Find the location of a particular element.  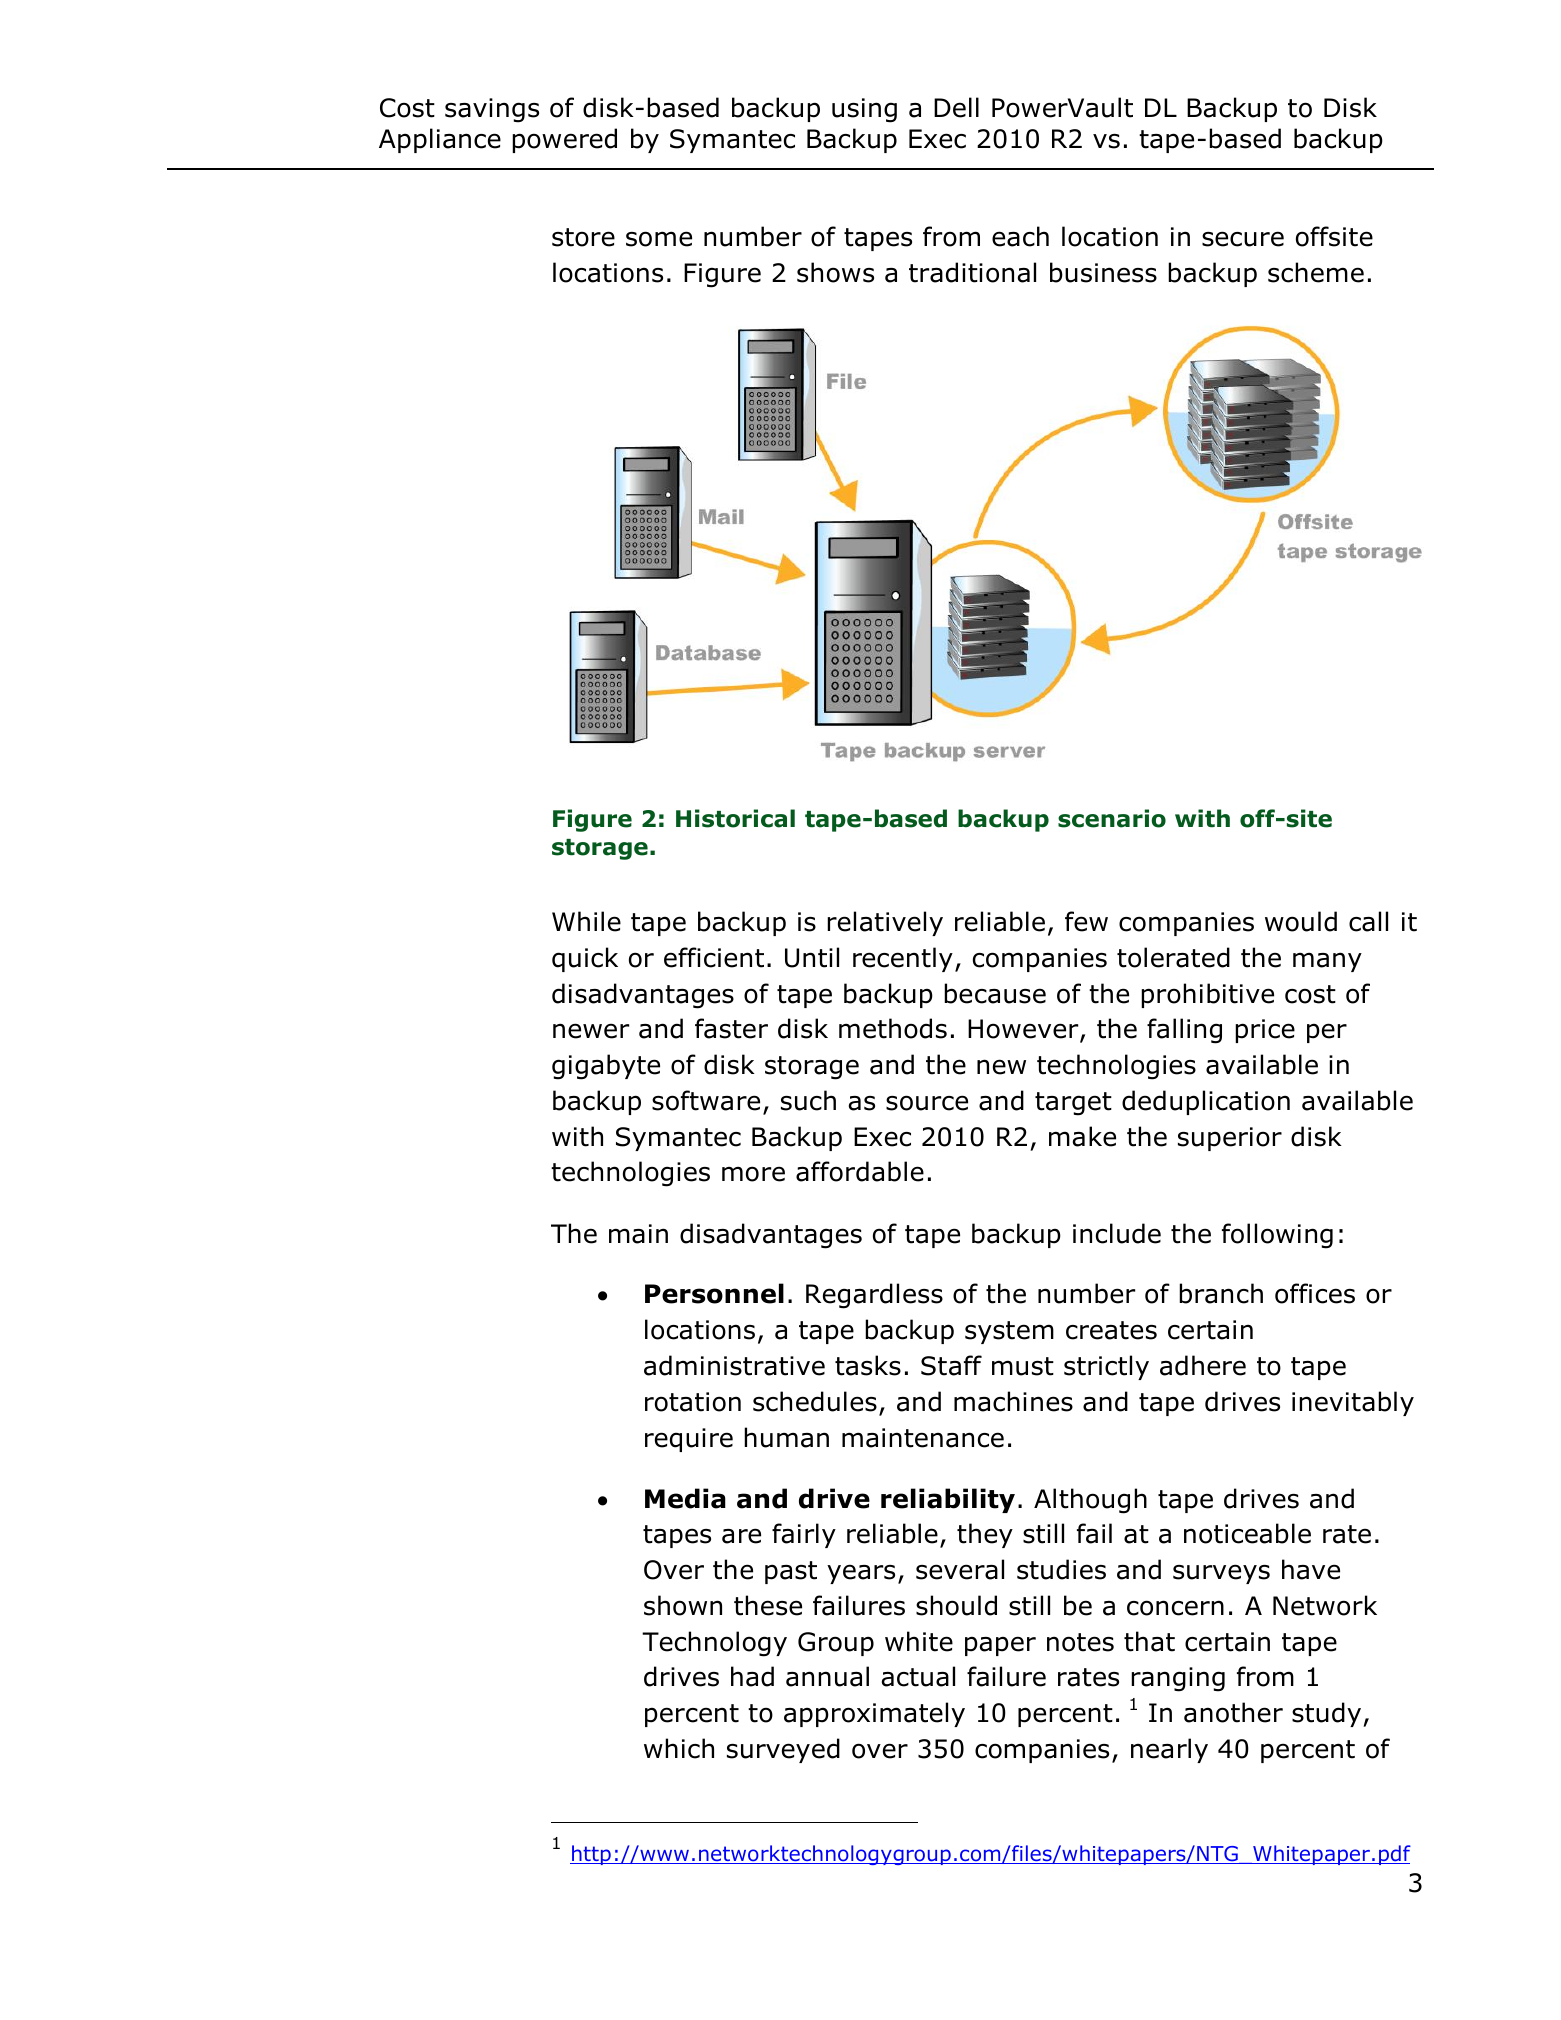

using is located at coordinates (864, 110).
